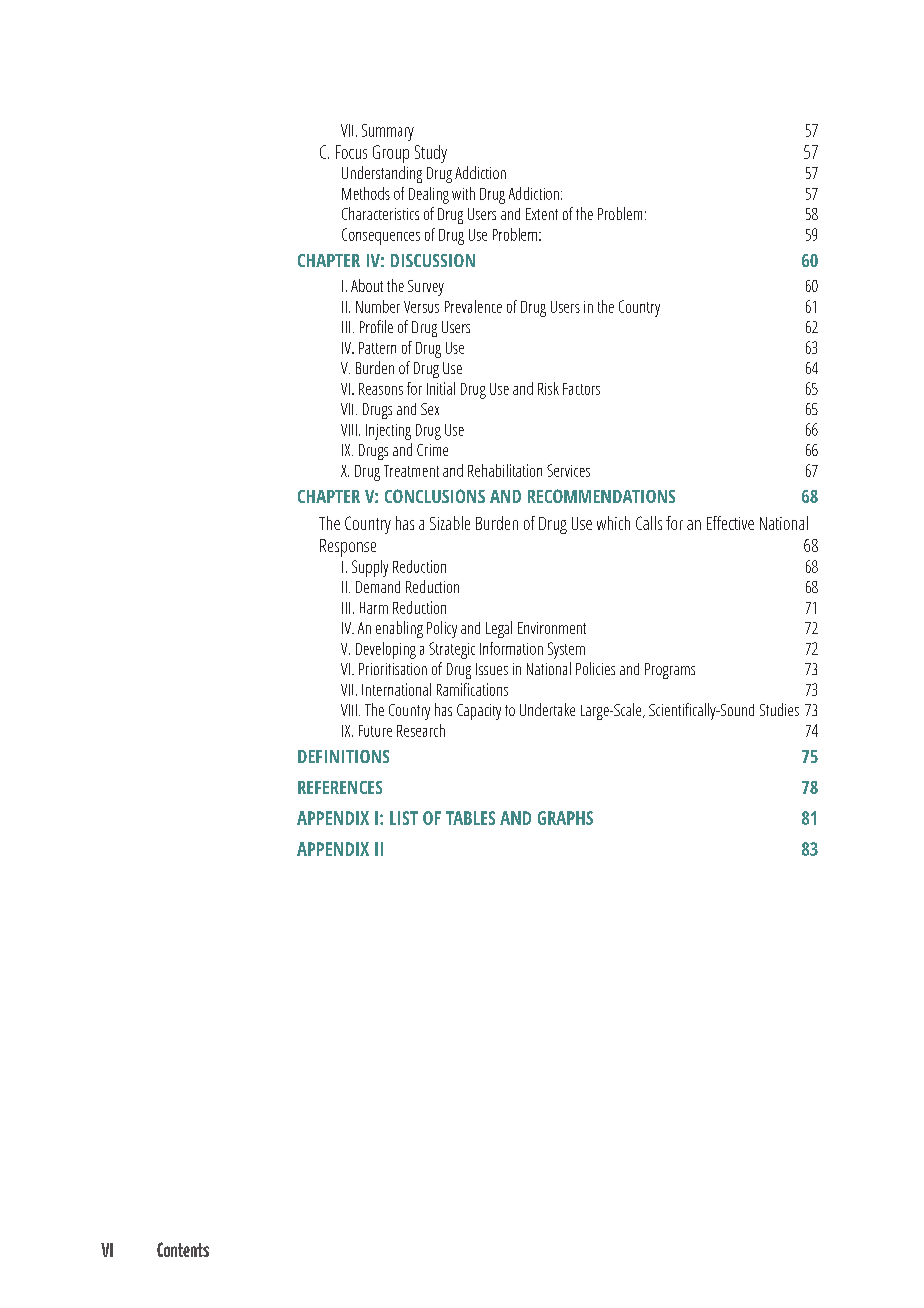 This screenshot has height=1308, width=924. Describe the element at coordinates (463, 193) in the screenshot. I see `with` at that location.
